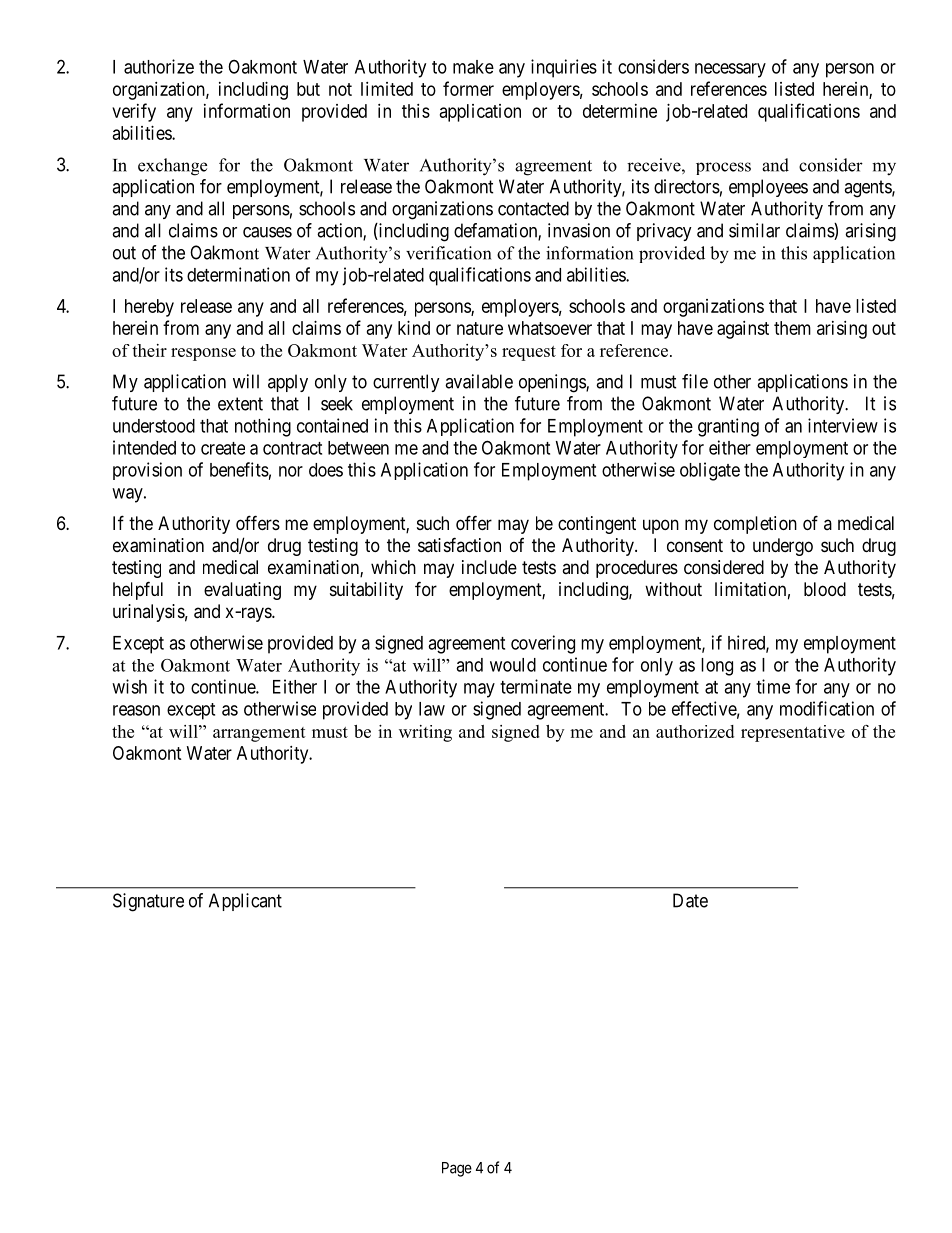 This image has height=1233, width=952. I want to click on against, so click(743, 330).
